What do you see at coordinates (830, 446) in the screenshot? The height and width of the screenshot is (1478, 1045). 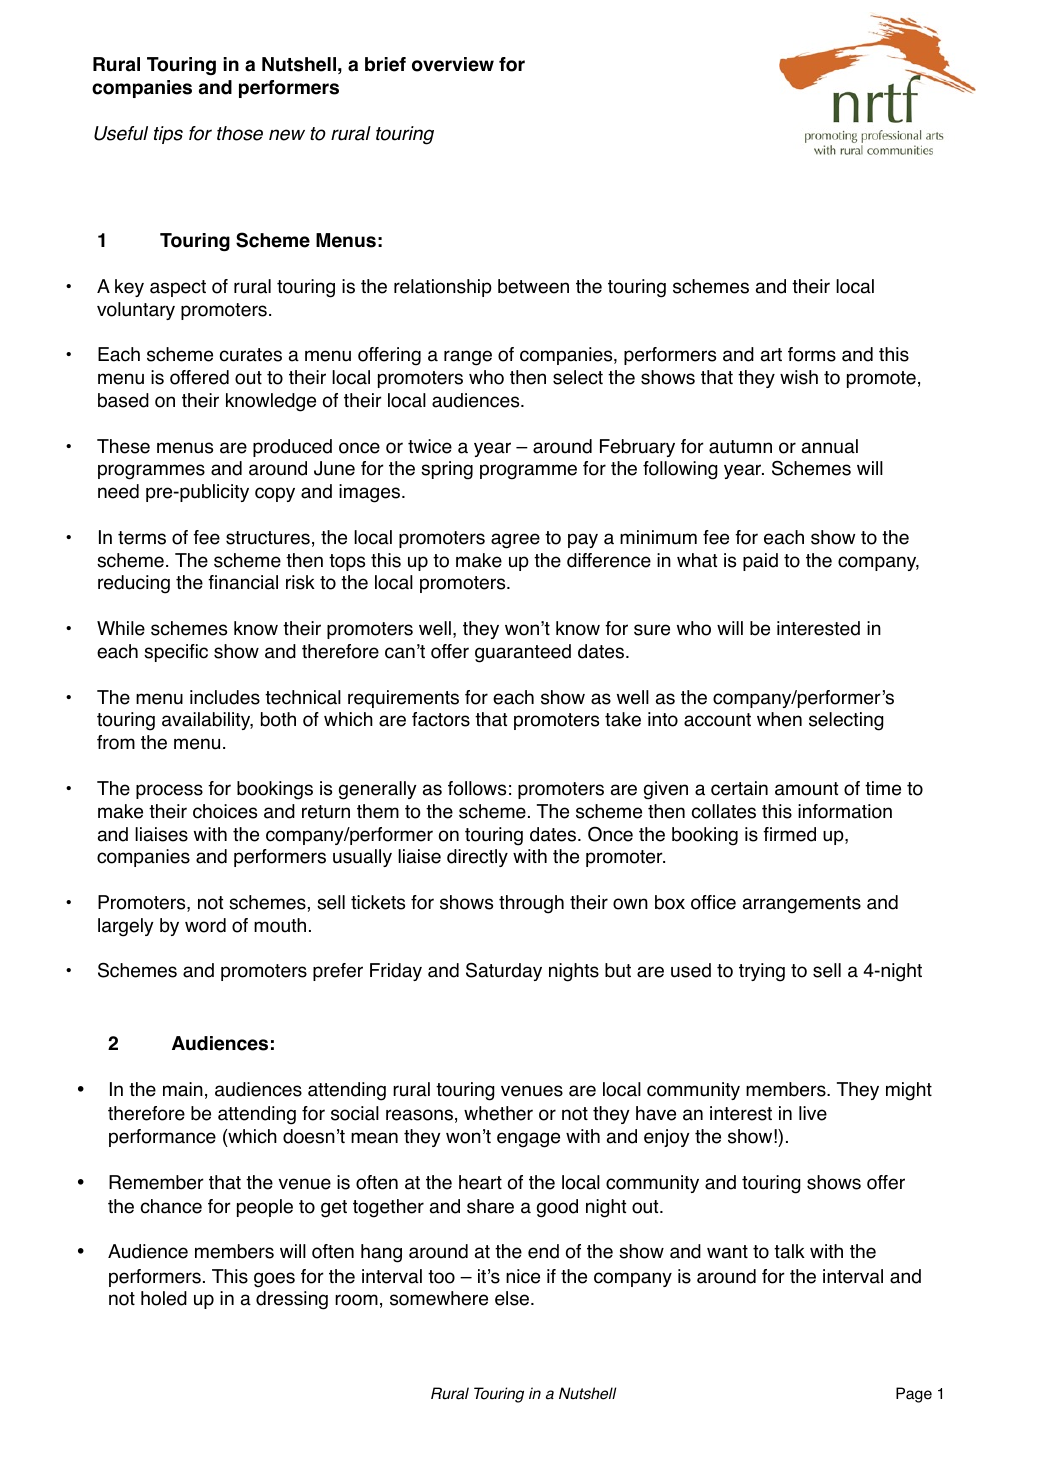 I see `annual` at bounding box center [830, 446].
